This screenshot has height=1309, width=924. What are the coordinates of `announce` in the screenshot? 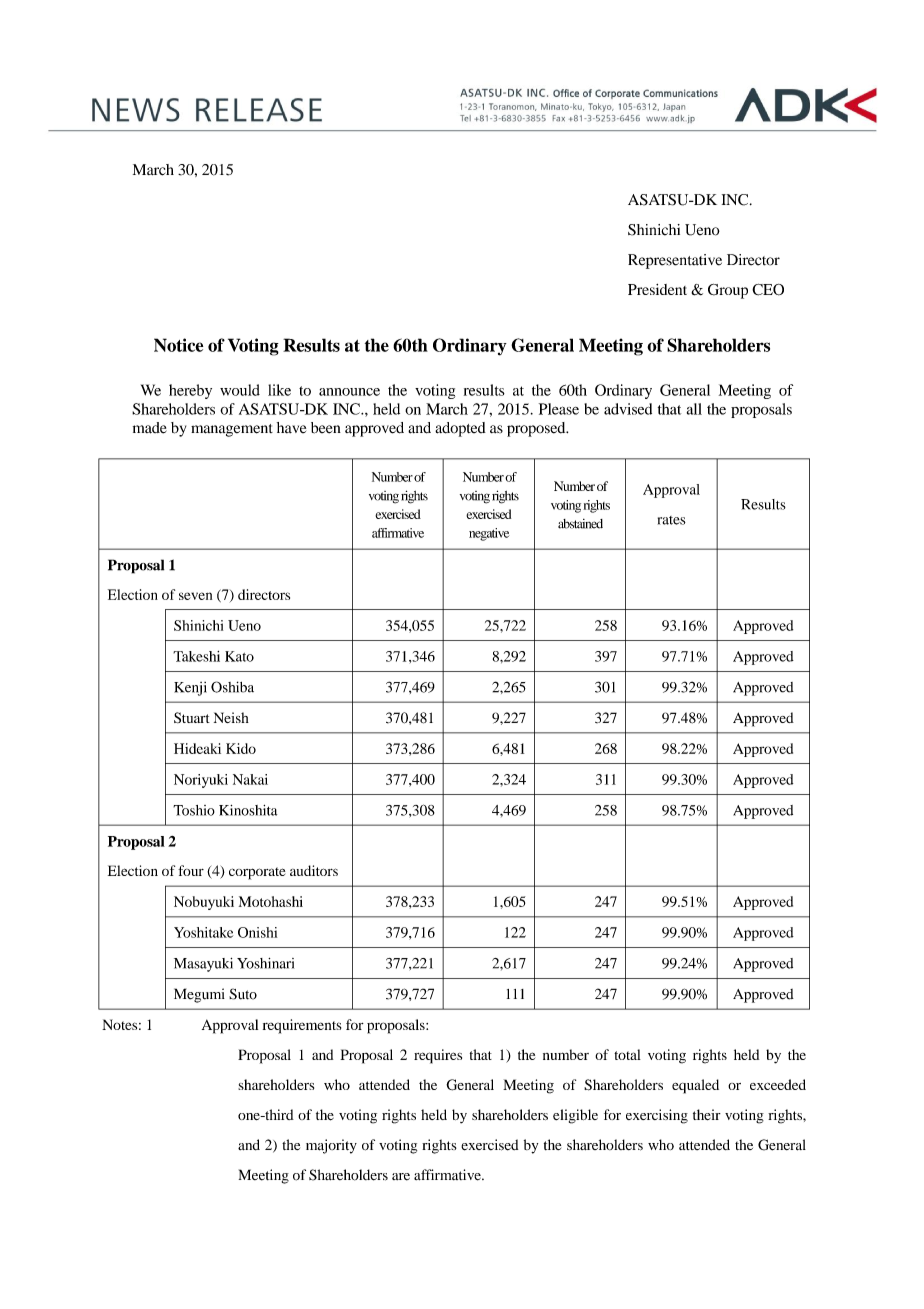 It's located at (349, 392).
